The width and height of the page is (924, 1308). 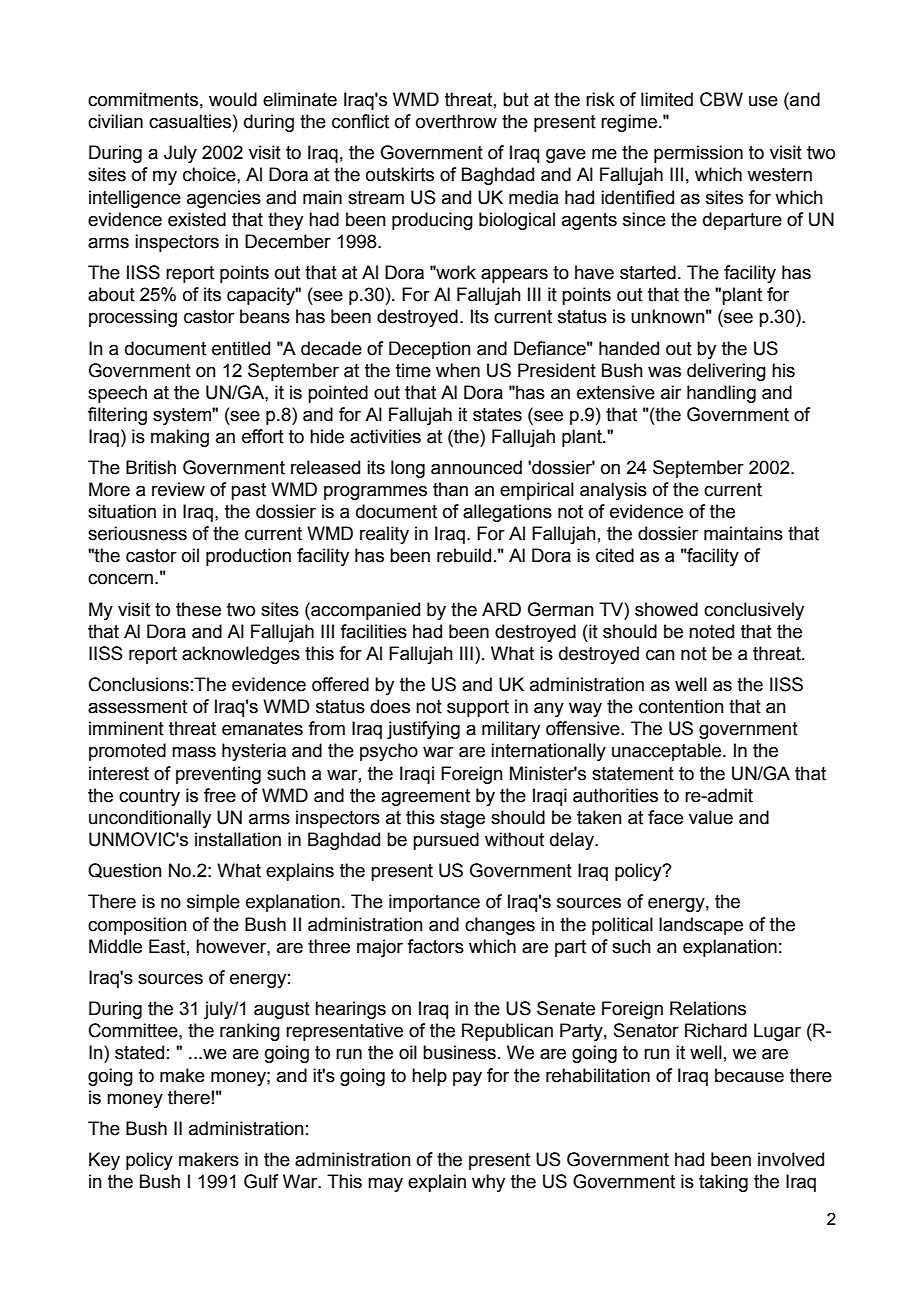 I want to click on noted, so click(x=711, y=631).
